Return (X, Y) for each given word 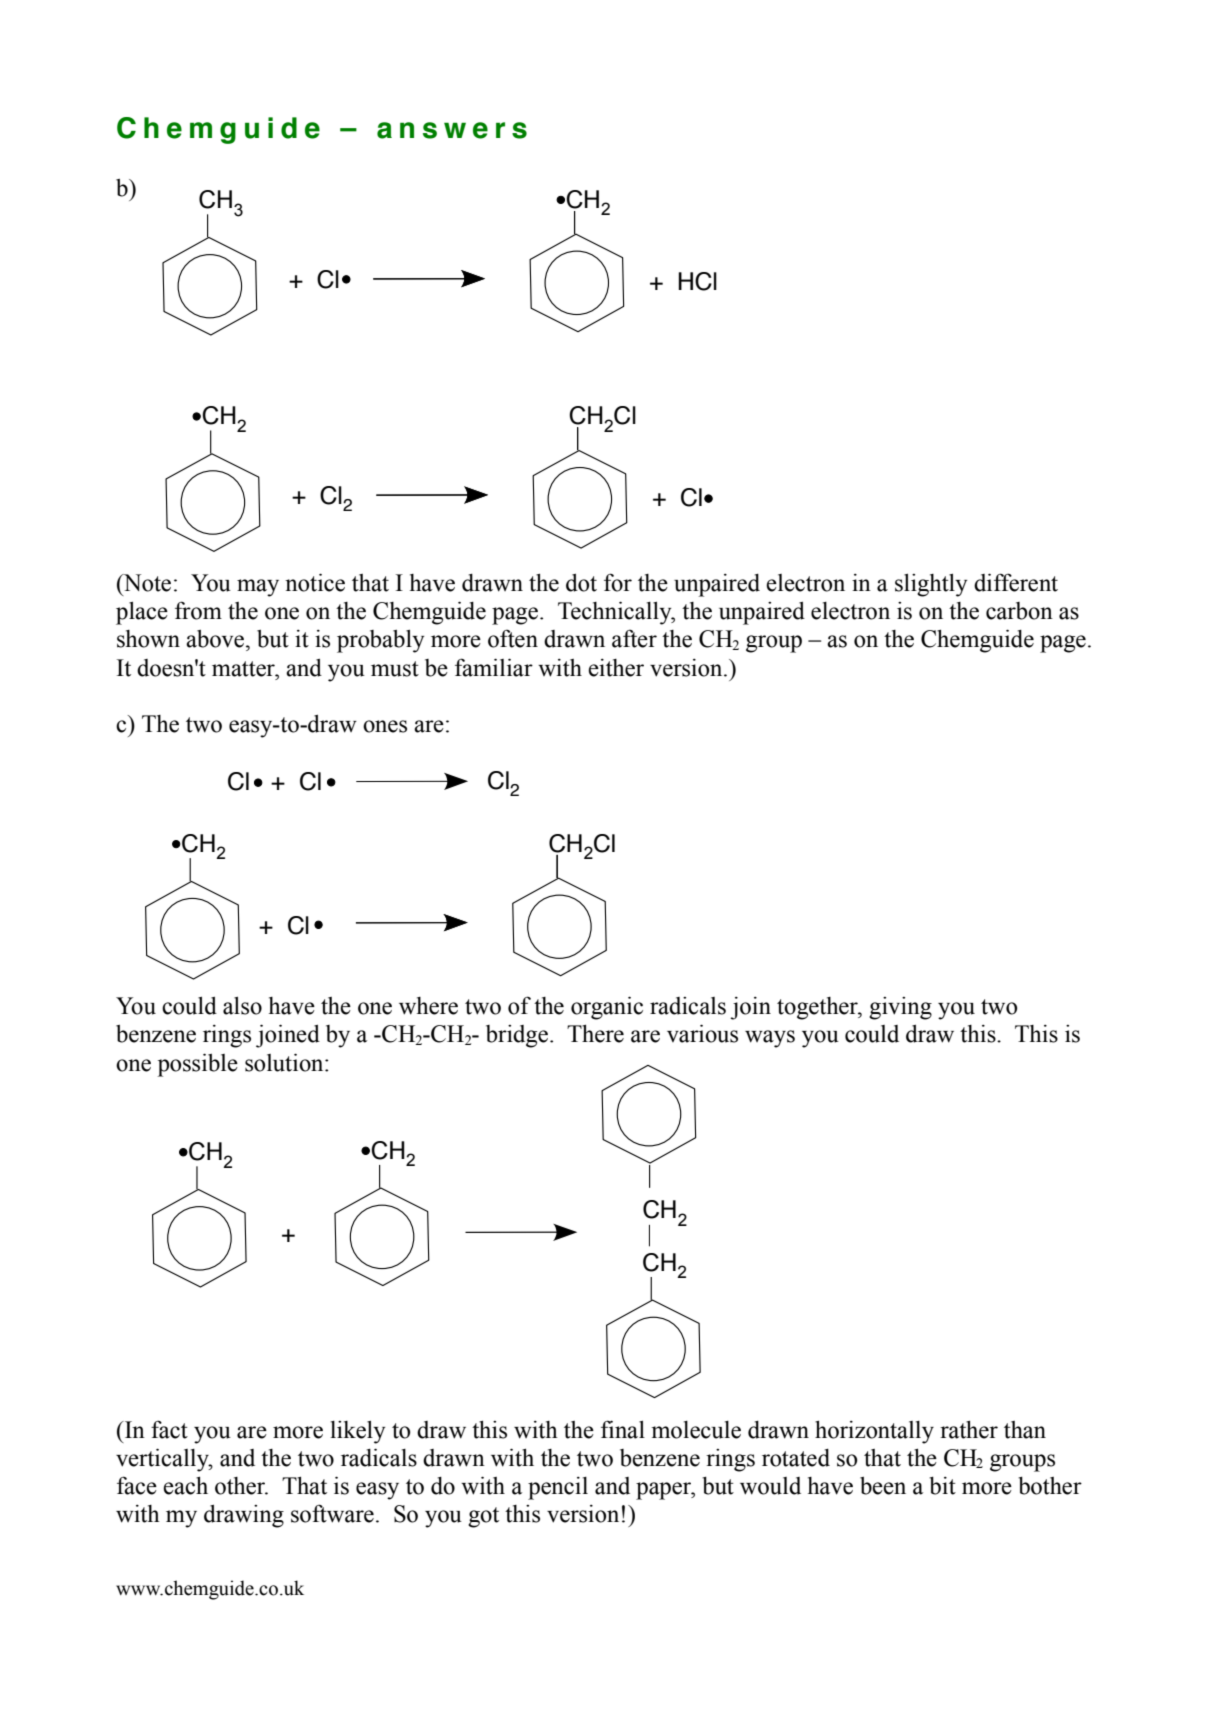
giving (900, 1008)
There (595, 1033)
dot (581, 583)
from (198, 610)
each (185, 1485)
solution (285, 1062)
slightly (931, 585)
